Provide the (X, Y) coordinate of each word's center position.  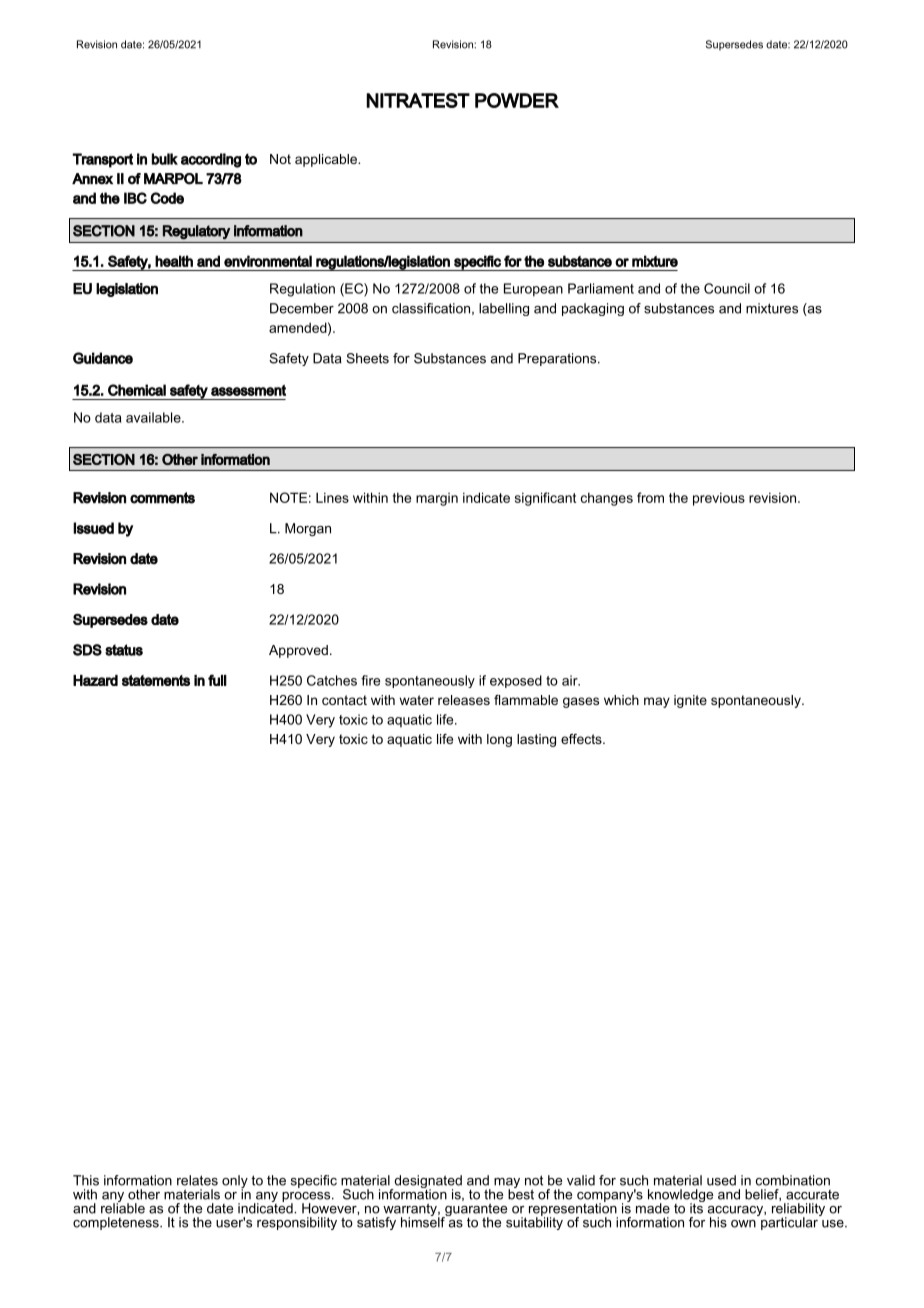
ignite (690, 701)
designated (427, 1183)
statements (156, 680)
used (721, 1180)
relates (197, 1180)
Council (727, 288)
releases (464, 700)
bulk (165, 159)
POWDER (517, 100)
